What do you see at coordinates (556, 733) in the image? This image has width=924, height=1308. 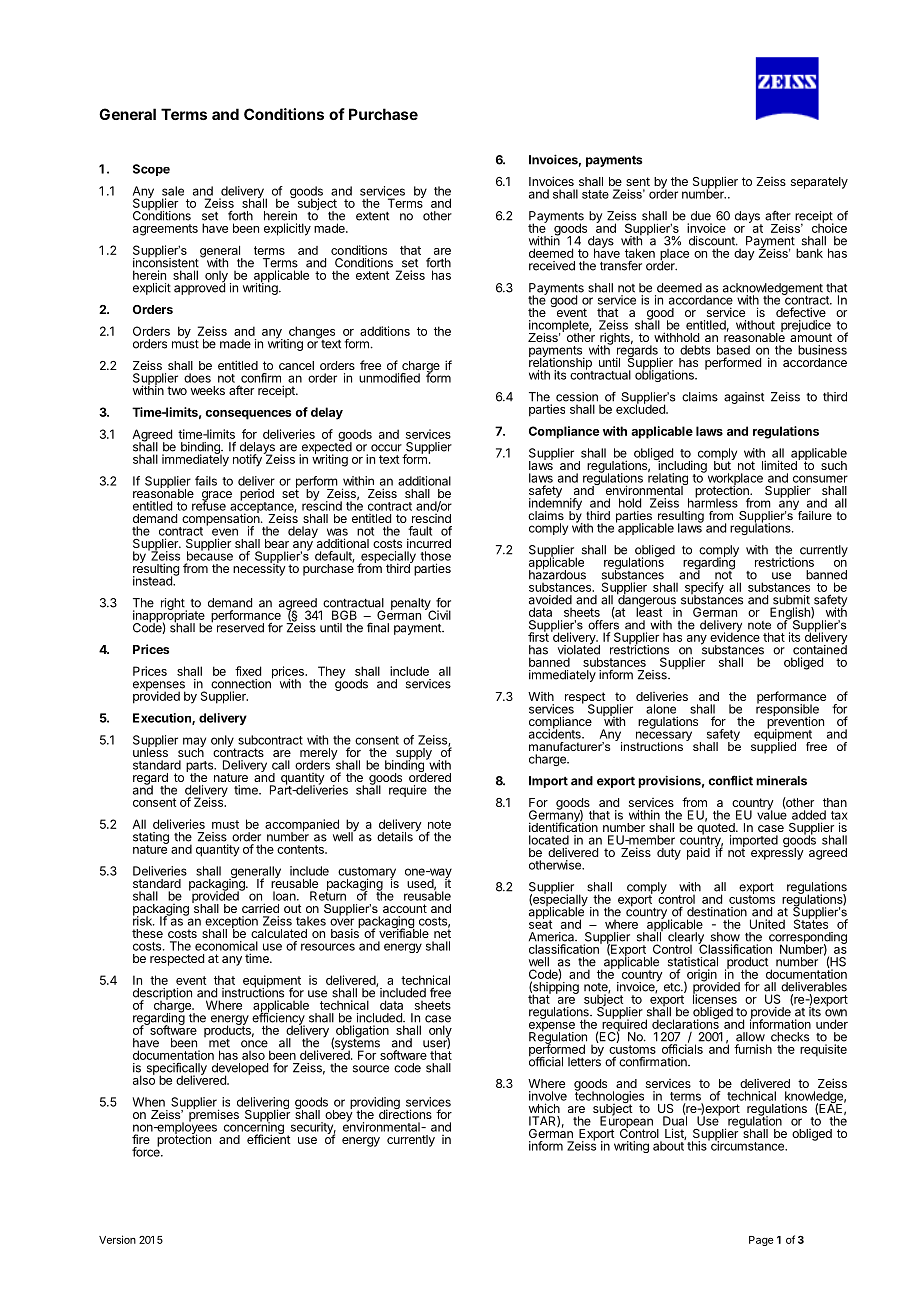 I see `accidents` at bounding box center [556, 733].
